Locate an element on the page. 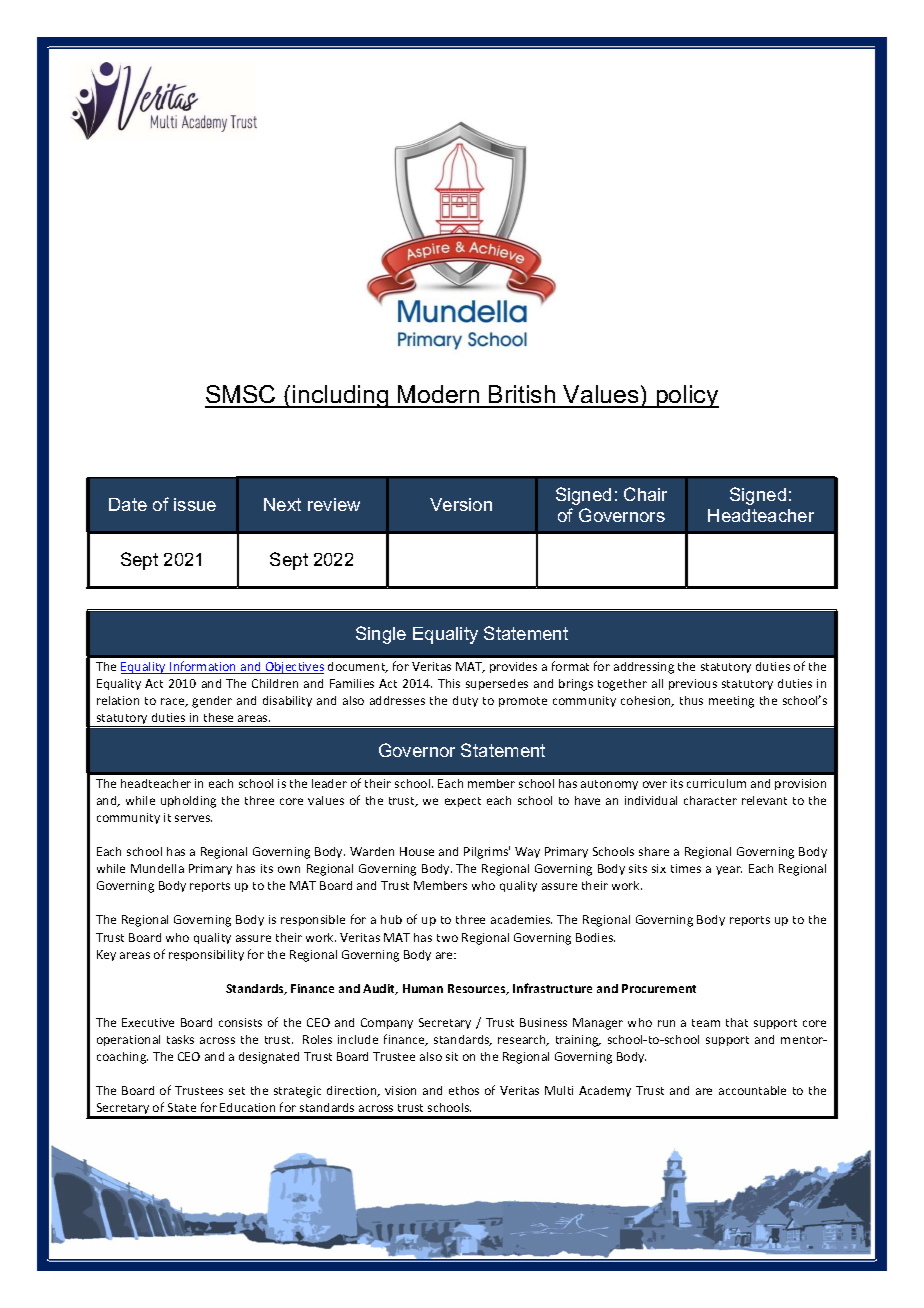 The image size is (924, 1308). set is located at coordinates (237, 1091).
